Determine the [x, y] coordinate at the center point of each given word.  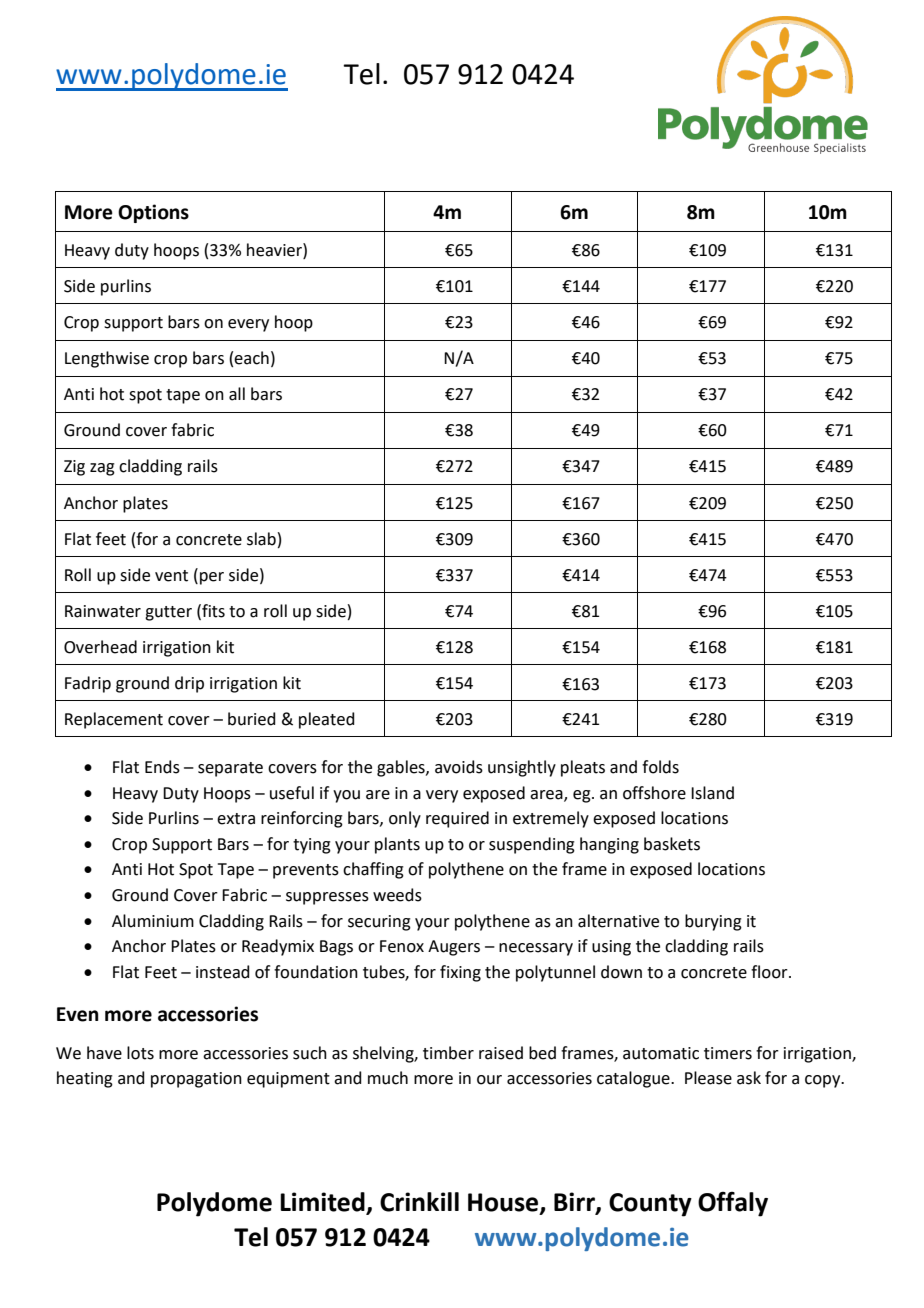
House [504, 1203]
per [212, 578]
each [251, 358]
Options [153, 213]
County [650, 1205]
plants [397, 845]
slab [261, 539]
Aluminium [153, 921]
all [237, 394]
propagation [196, 1080]
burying [713, 922]
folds [660, 767]
